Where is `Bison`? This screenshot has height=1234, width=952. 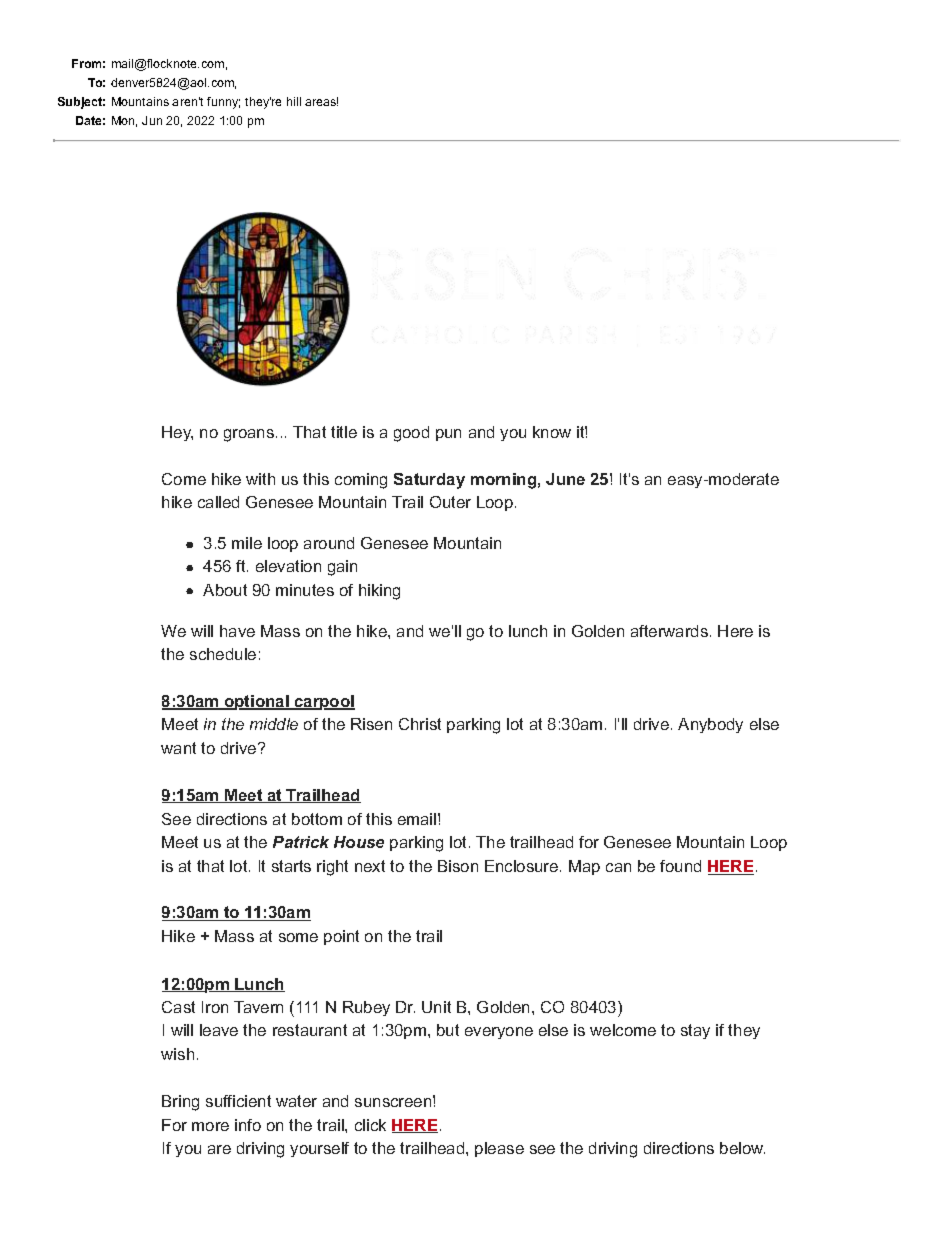 Bison is located at coordinates (458, 866).
